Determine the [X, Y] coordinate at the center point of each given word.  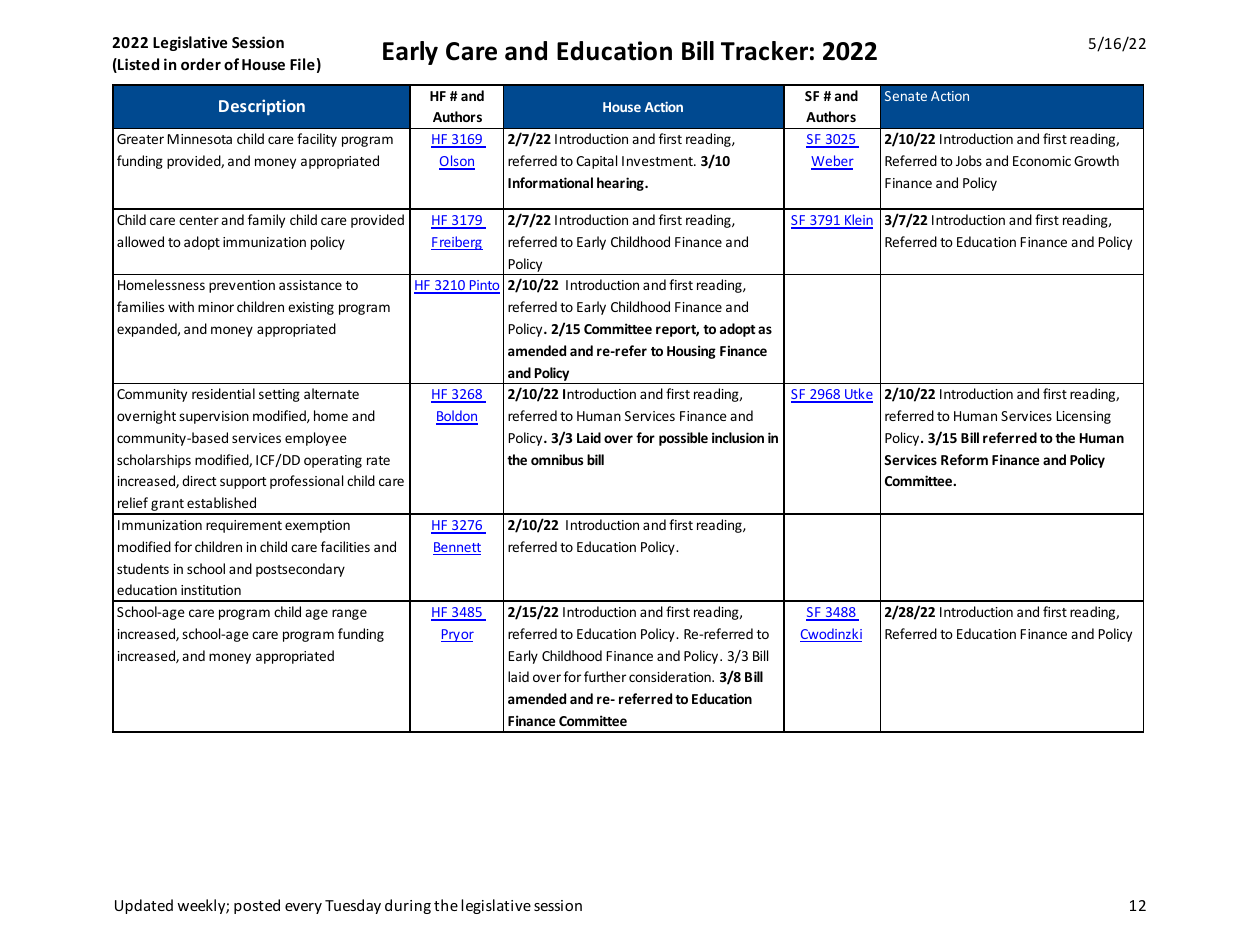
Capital [596, 162]
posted [257, 906]
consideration [671, 676]
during [408, 906]
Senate [906, 96]
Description [262, 107]
